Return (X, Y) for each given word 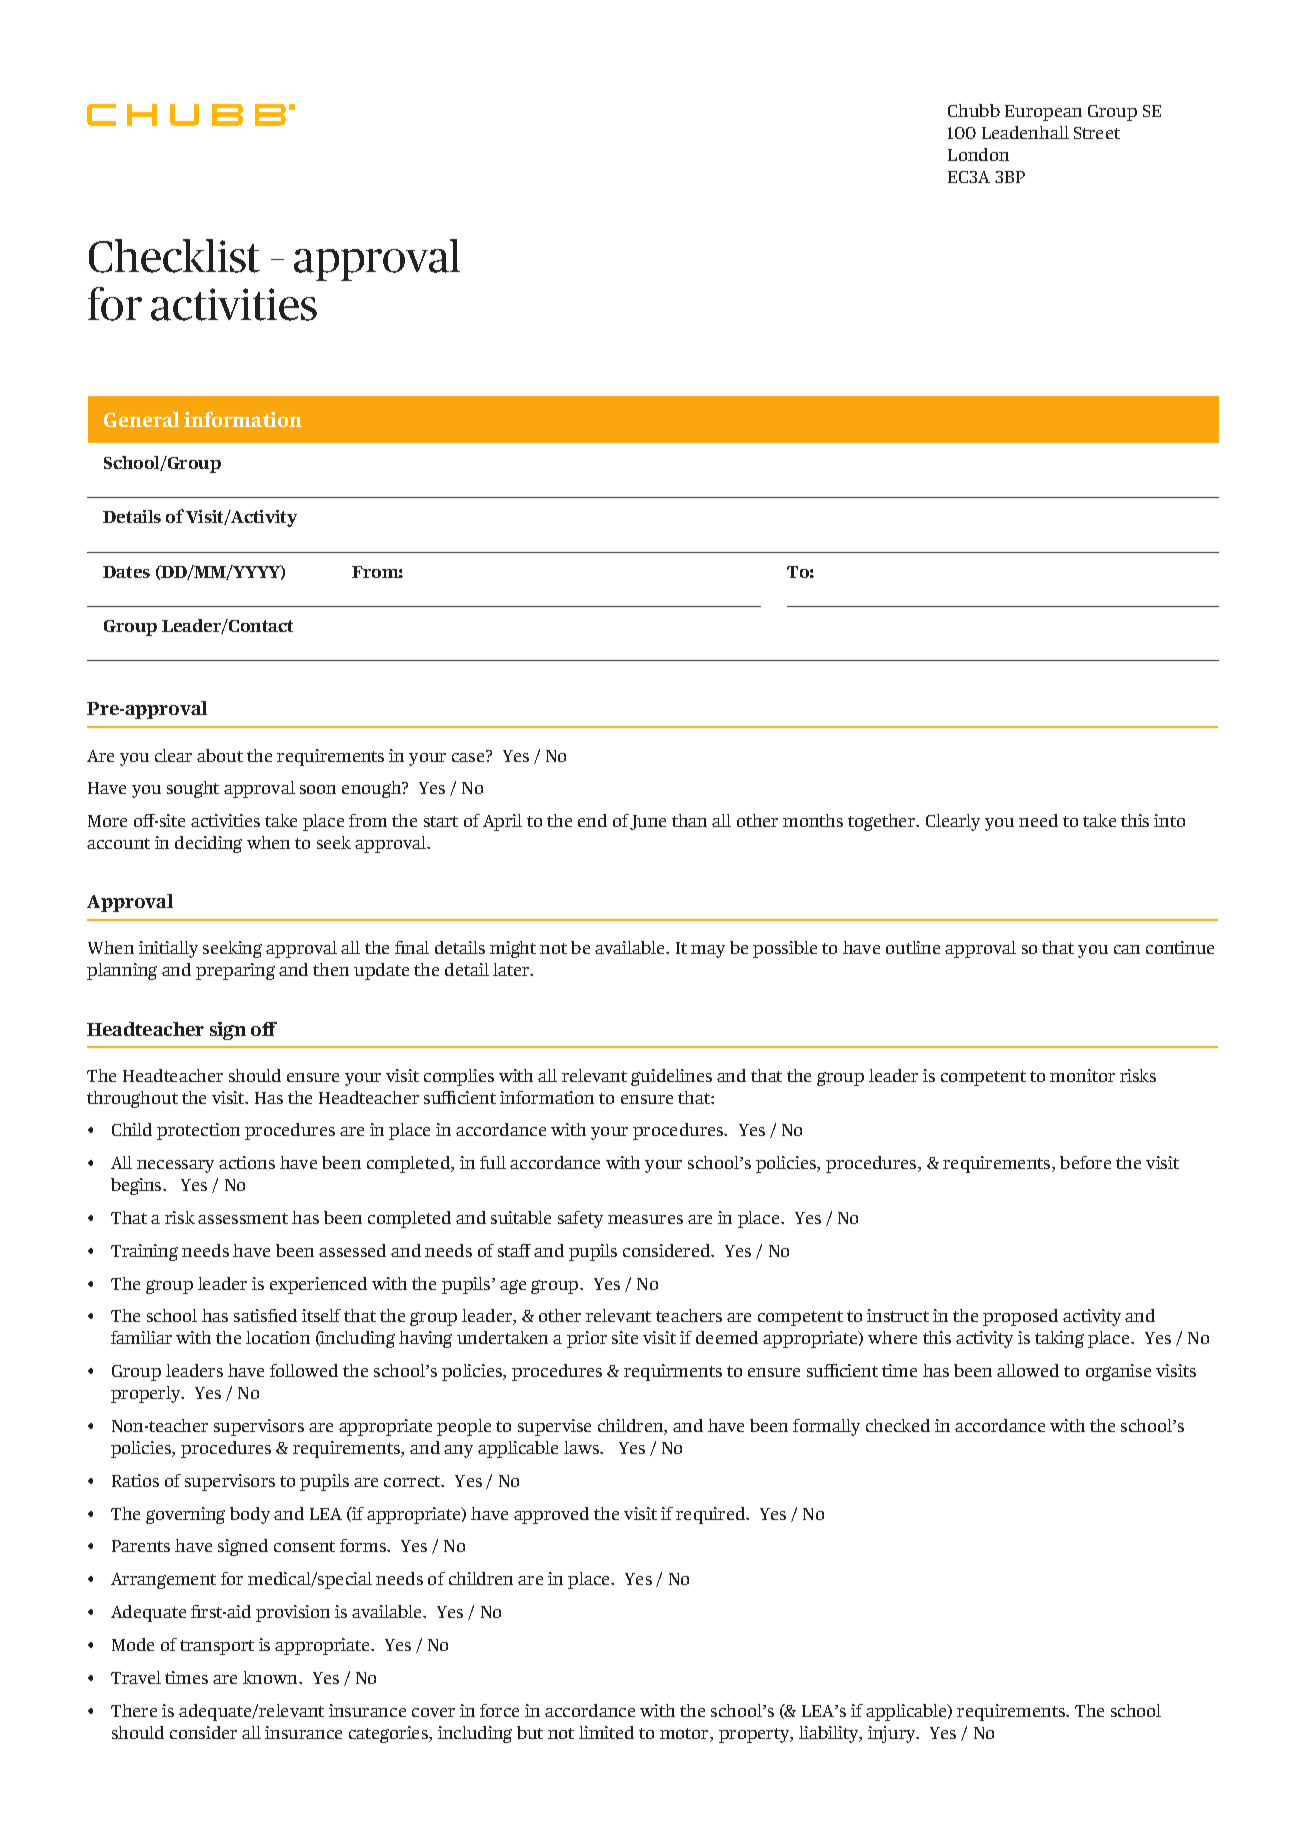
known (271, 1677)
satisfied (265, 1315)
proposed (1020, 1317)
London (978, 154)
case (469, 756)
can (1127, 949)
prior (587, 1339)
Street (1097, 133)
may (708, 951)
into (1169, 820)
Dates (126, 572)
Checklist (174, 256)
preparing (235, 971)
